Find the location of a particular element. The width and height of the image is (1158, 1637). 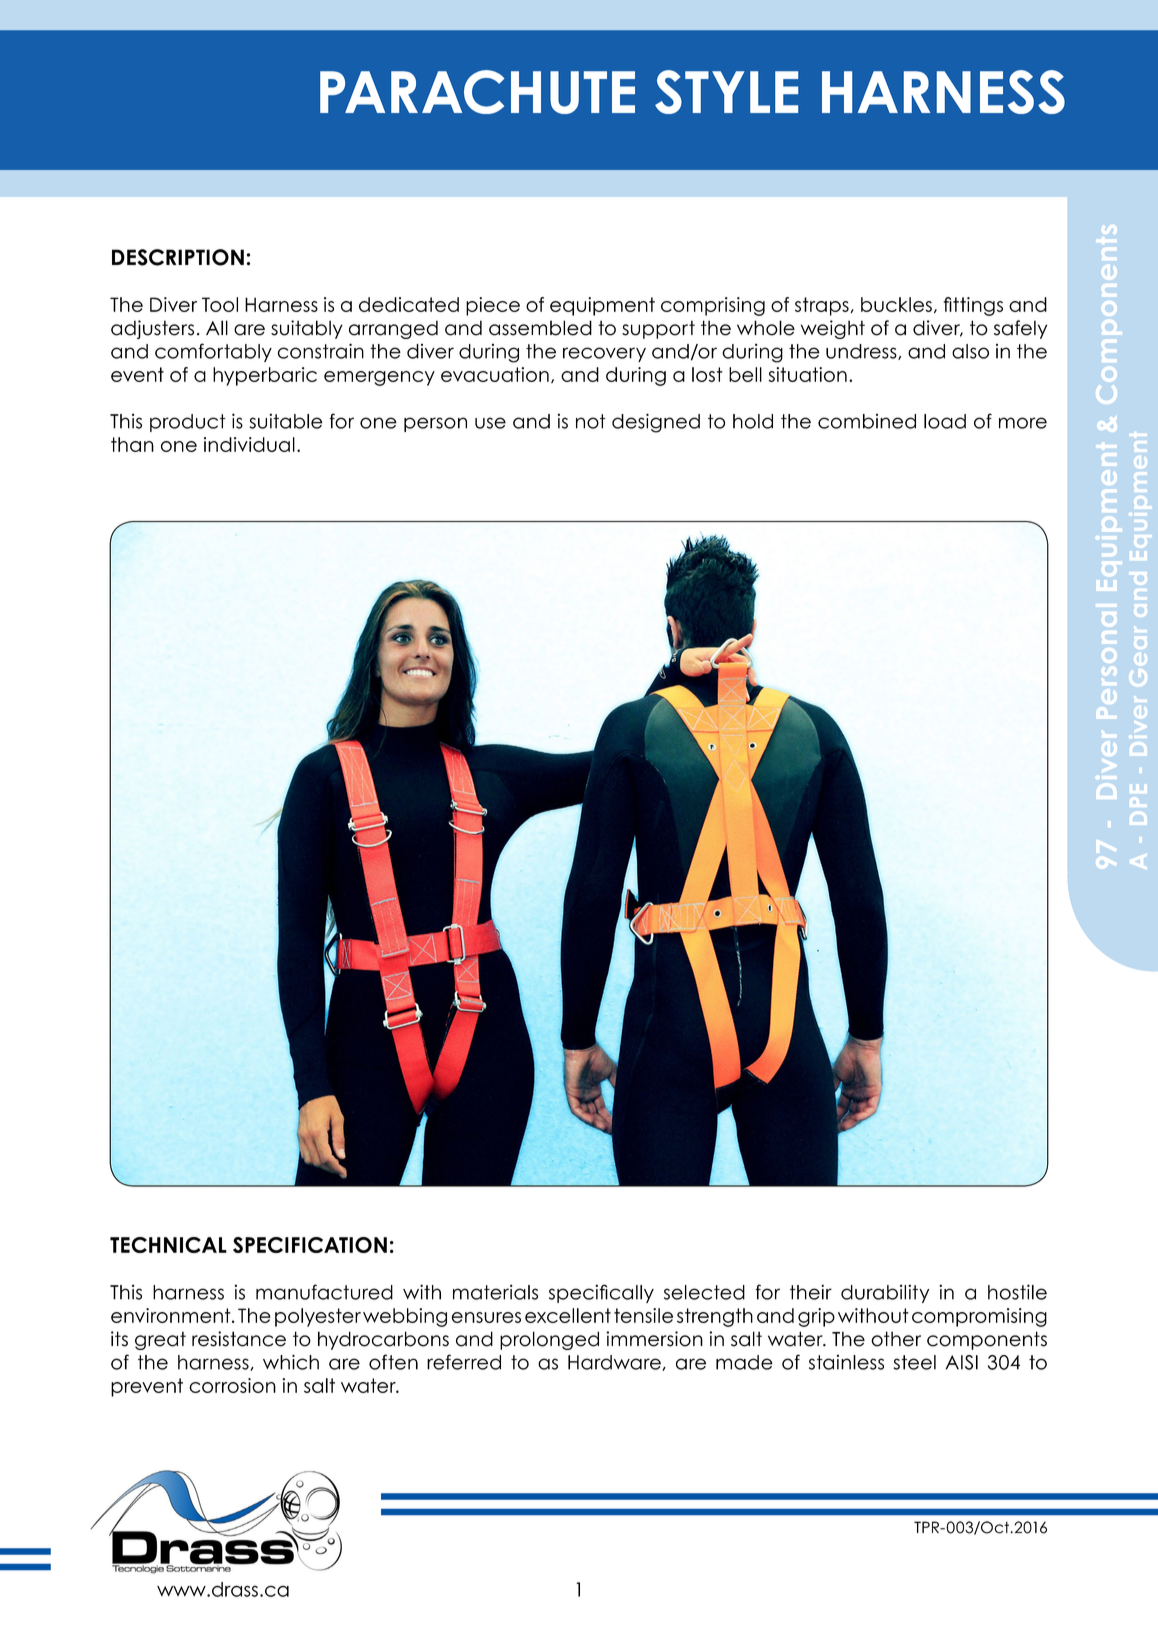

other is located at coordinates (896, 1339).
